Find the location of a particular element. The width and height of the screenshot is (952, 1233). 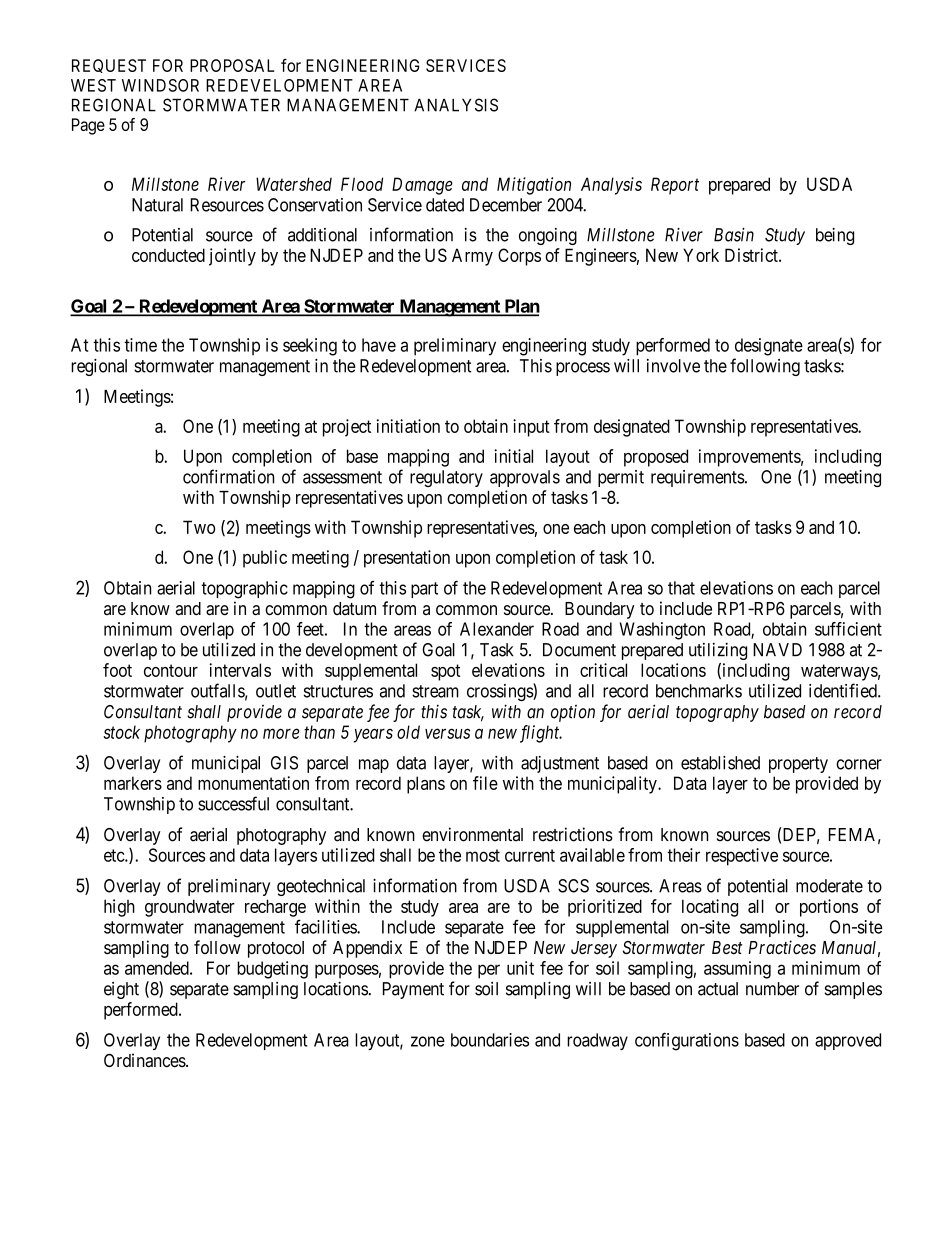

WINDSOR is located at coordinates (160, 85).
